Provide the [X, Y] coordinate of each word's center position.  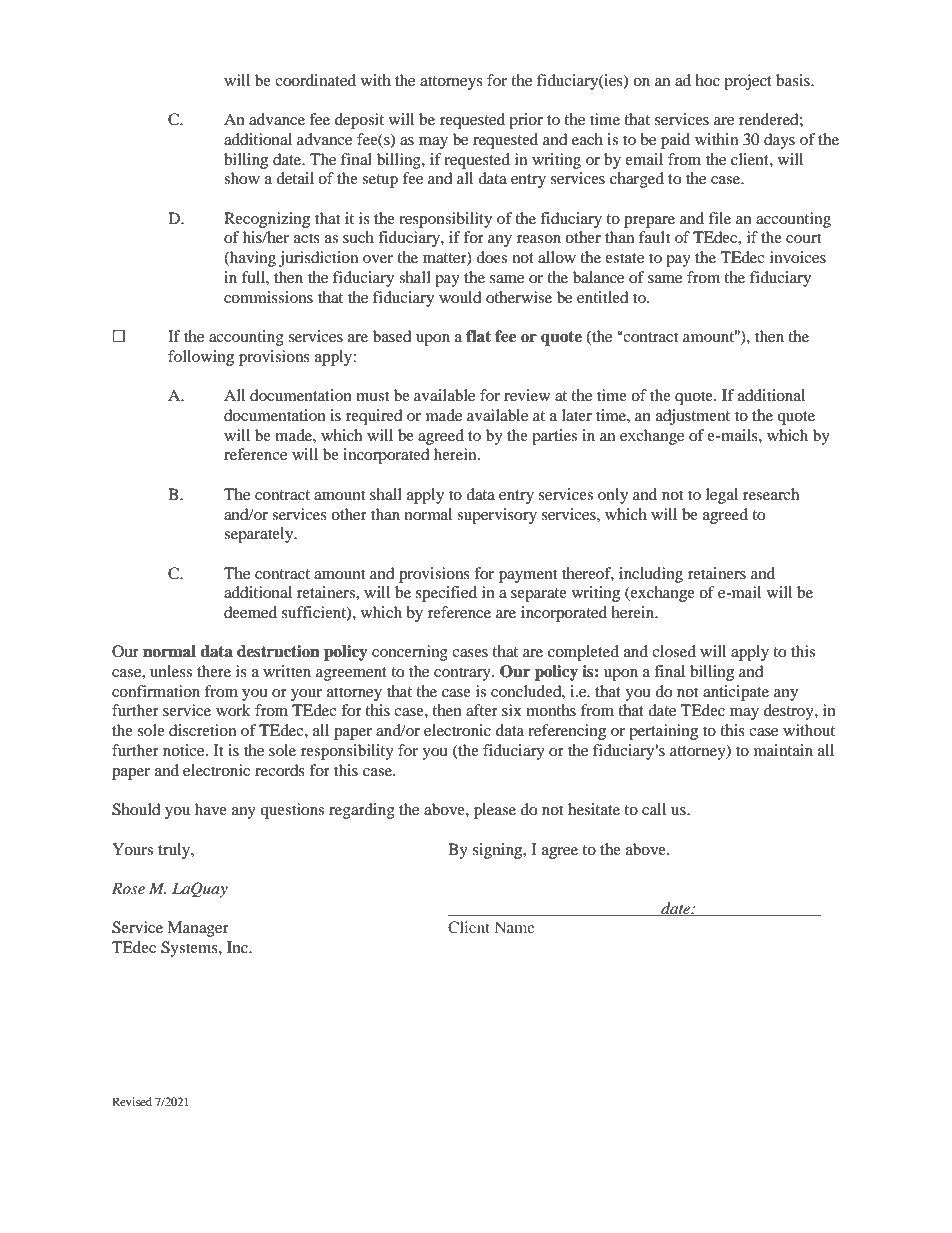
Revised [132, 1101]
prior [526, 121]
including [651, 575]
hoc [707, 80]
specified [446, 594]
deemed [250, 612]
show [242, 178]
